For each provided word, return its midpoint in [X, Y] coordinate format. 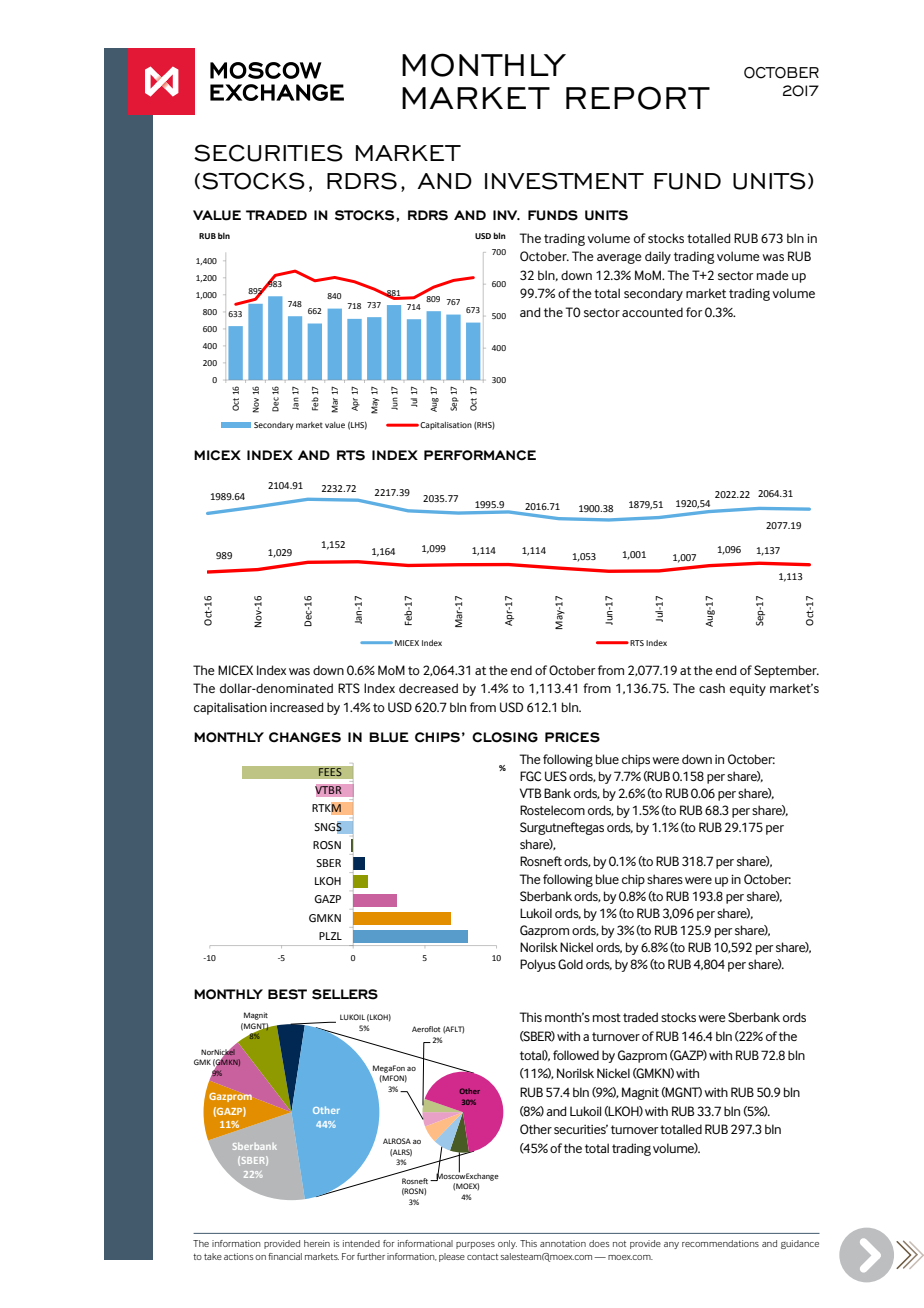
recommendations [720, 1243]
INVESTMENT [564, 181]
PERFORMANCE [480, 455]
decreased [428, 688]
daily [658, 257]
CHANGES [305, 737]
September [786, 671]
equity [748, 690]
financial [285, 1256]
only [507, 1244]
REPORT [638, 98]
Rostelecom [552, 810]
